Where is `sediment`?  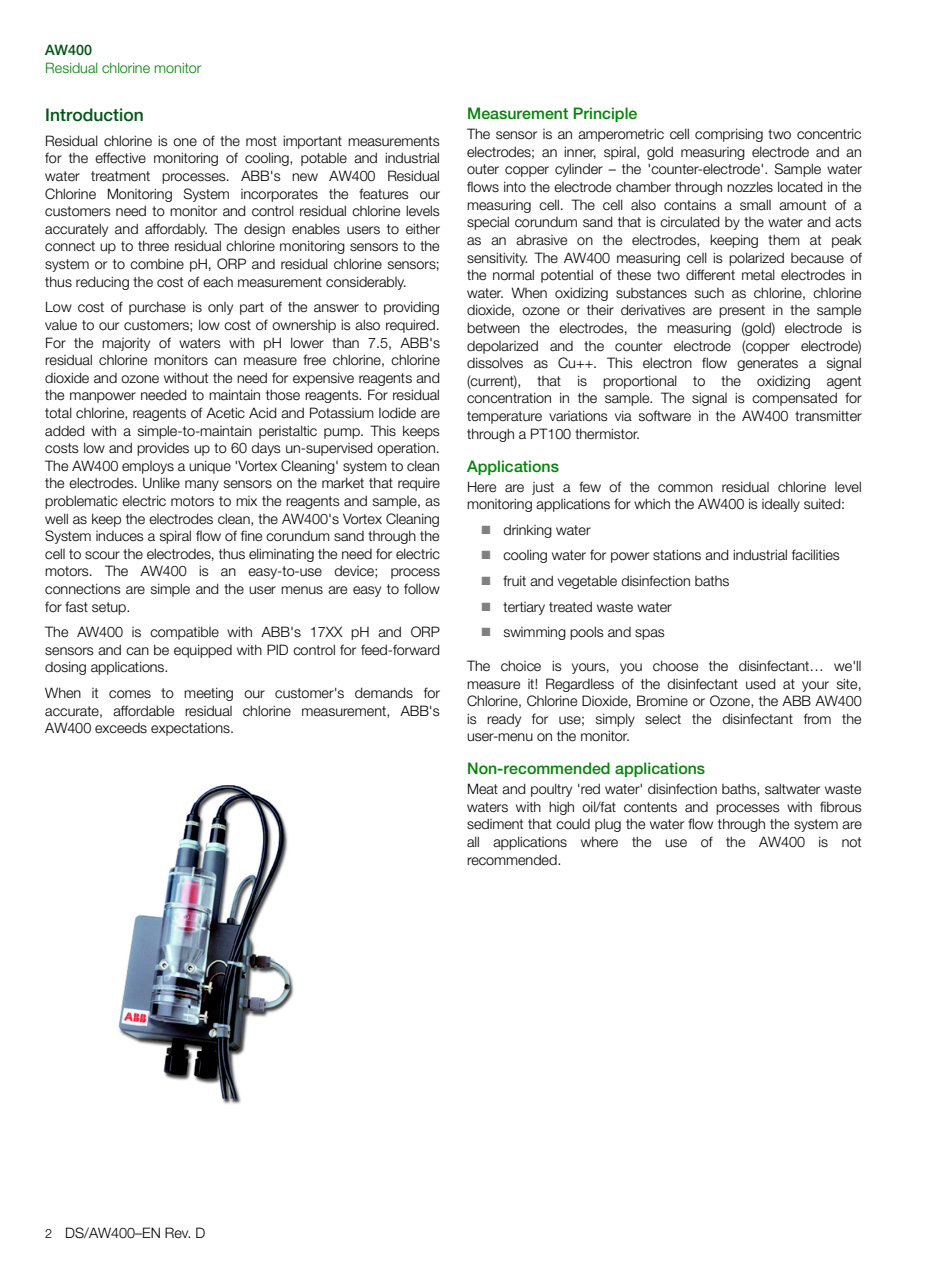
sediment is located at coordinates (495, 824).
